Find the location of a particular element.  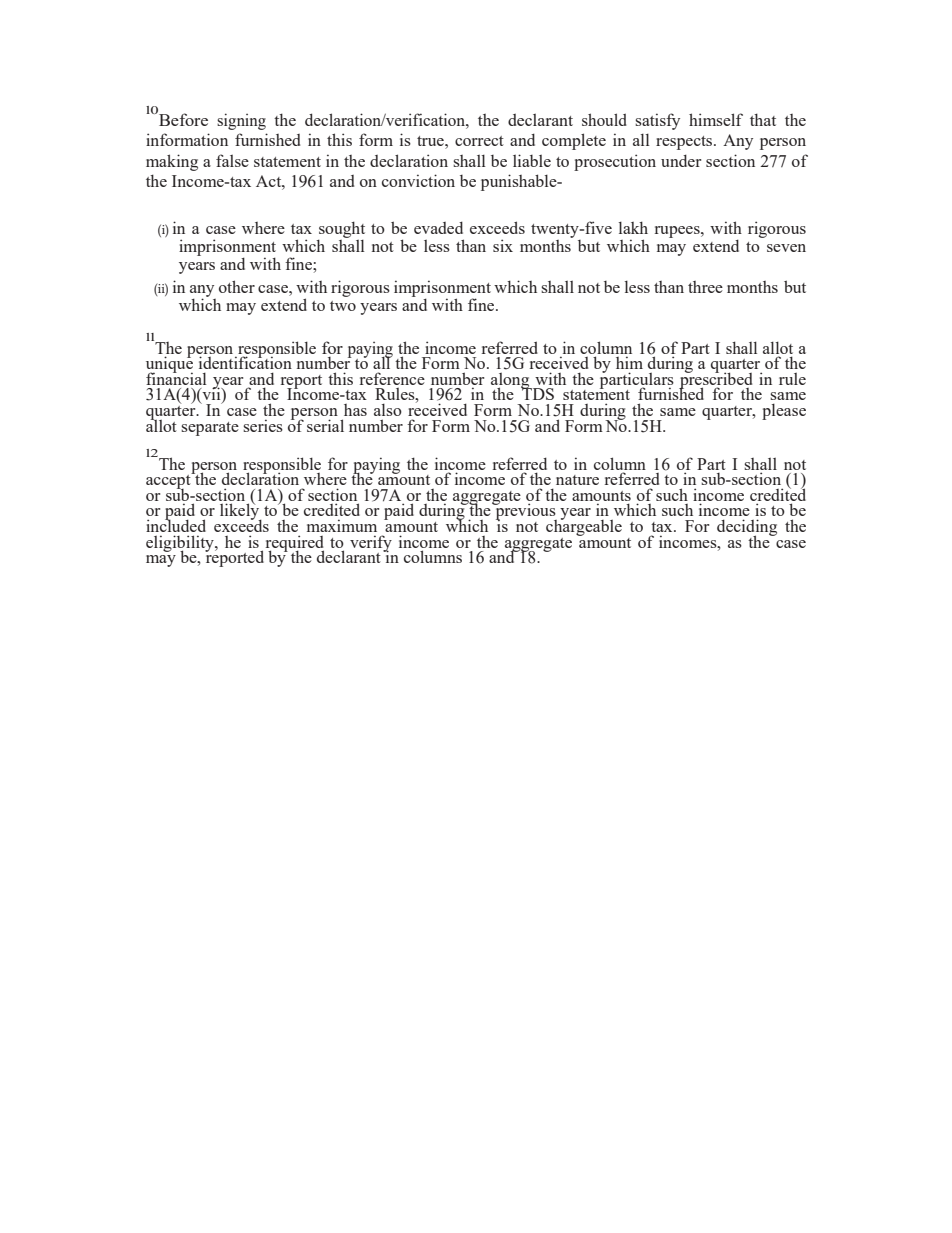

included is located at coordinates (176, 524).
